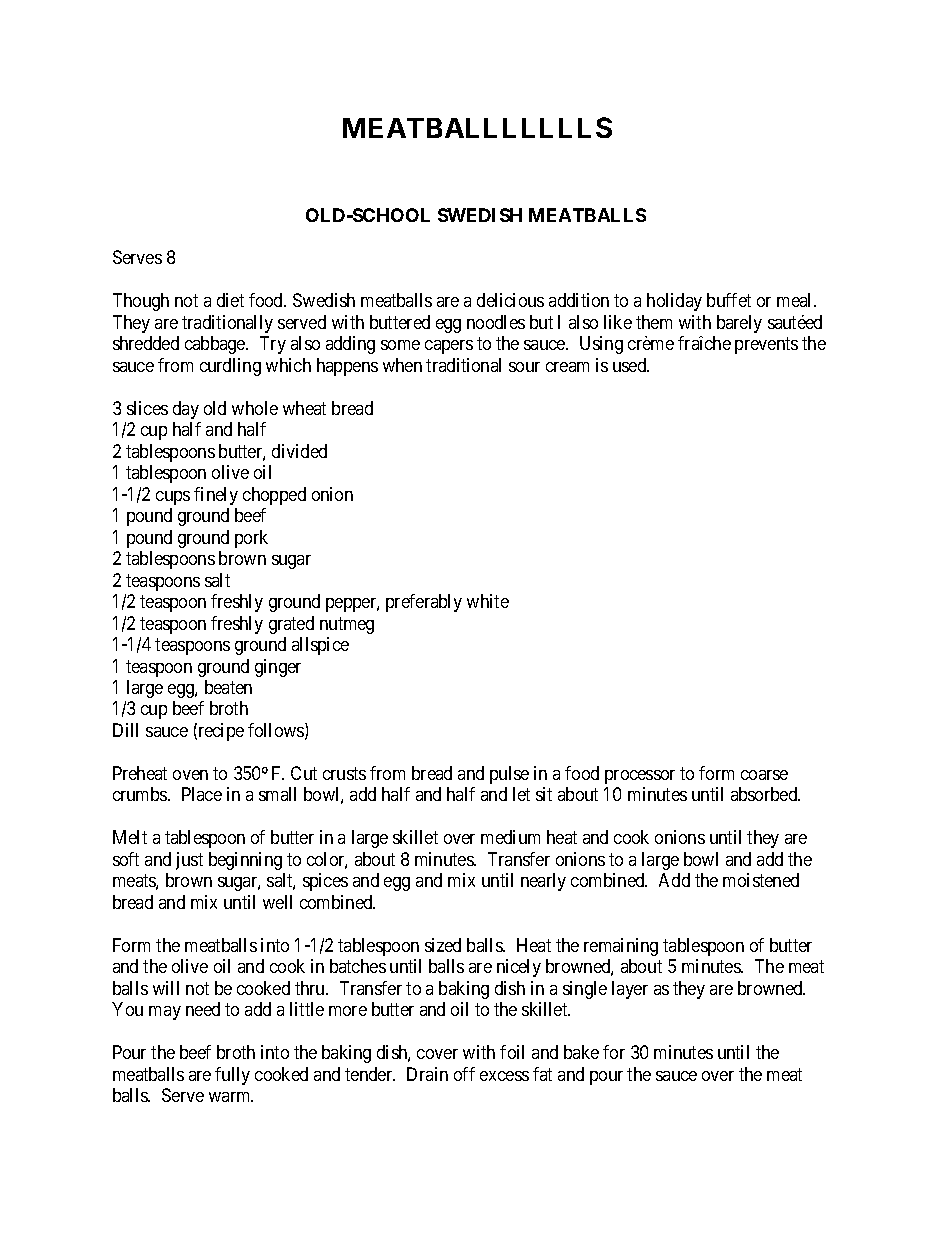 This screenshot has width=952, height=1233. What do you see at coordinates (509, 775) in the screenshot?
I see `pulse` at bounding box center [509, 775].
